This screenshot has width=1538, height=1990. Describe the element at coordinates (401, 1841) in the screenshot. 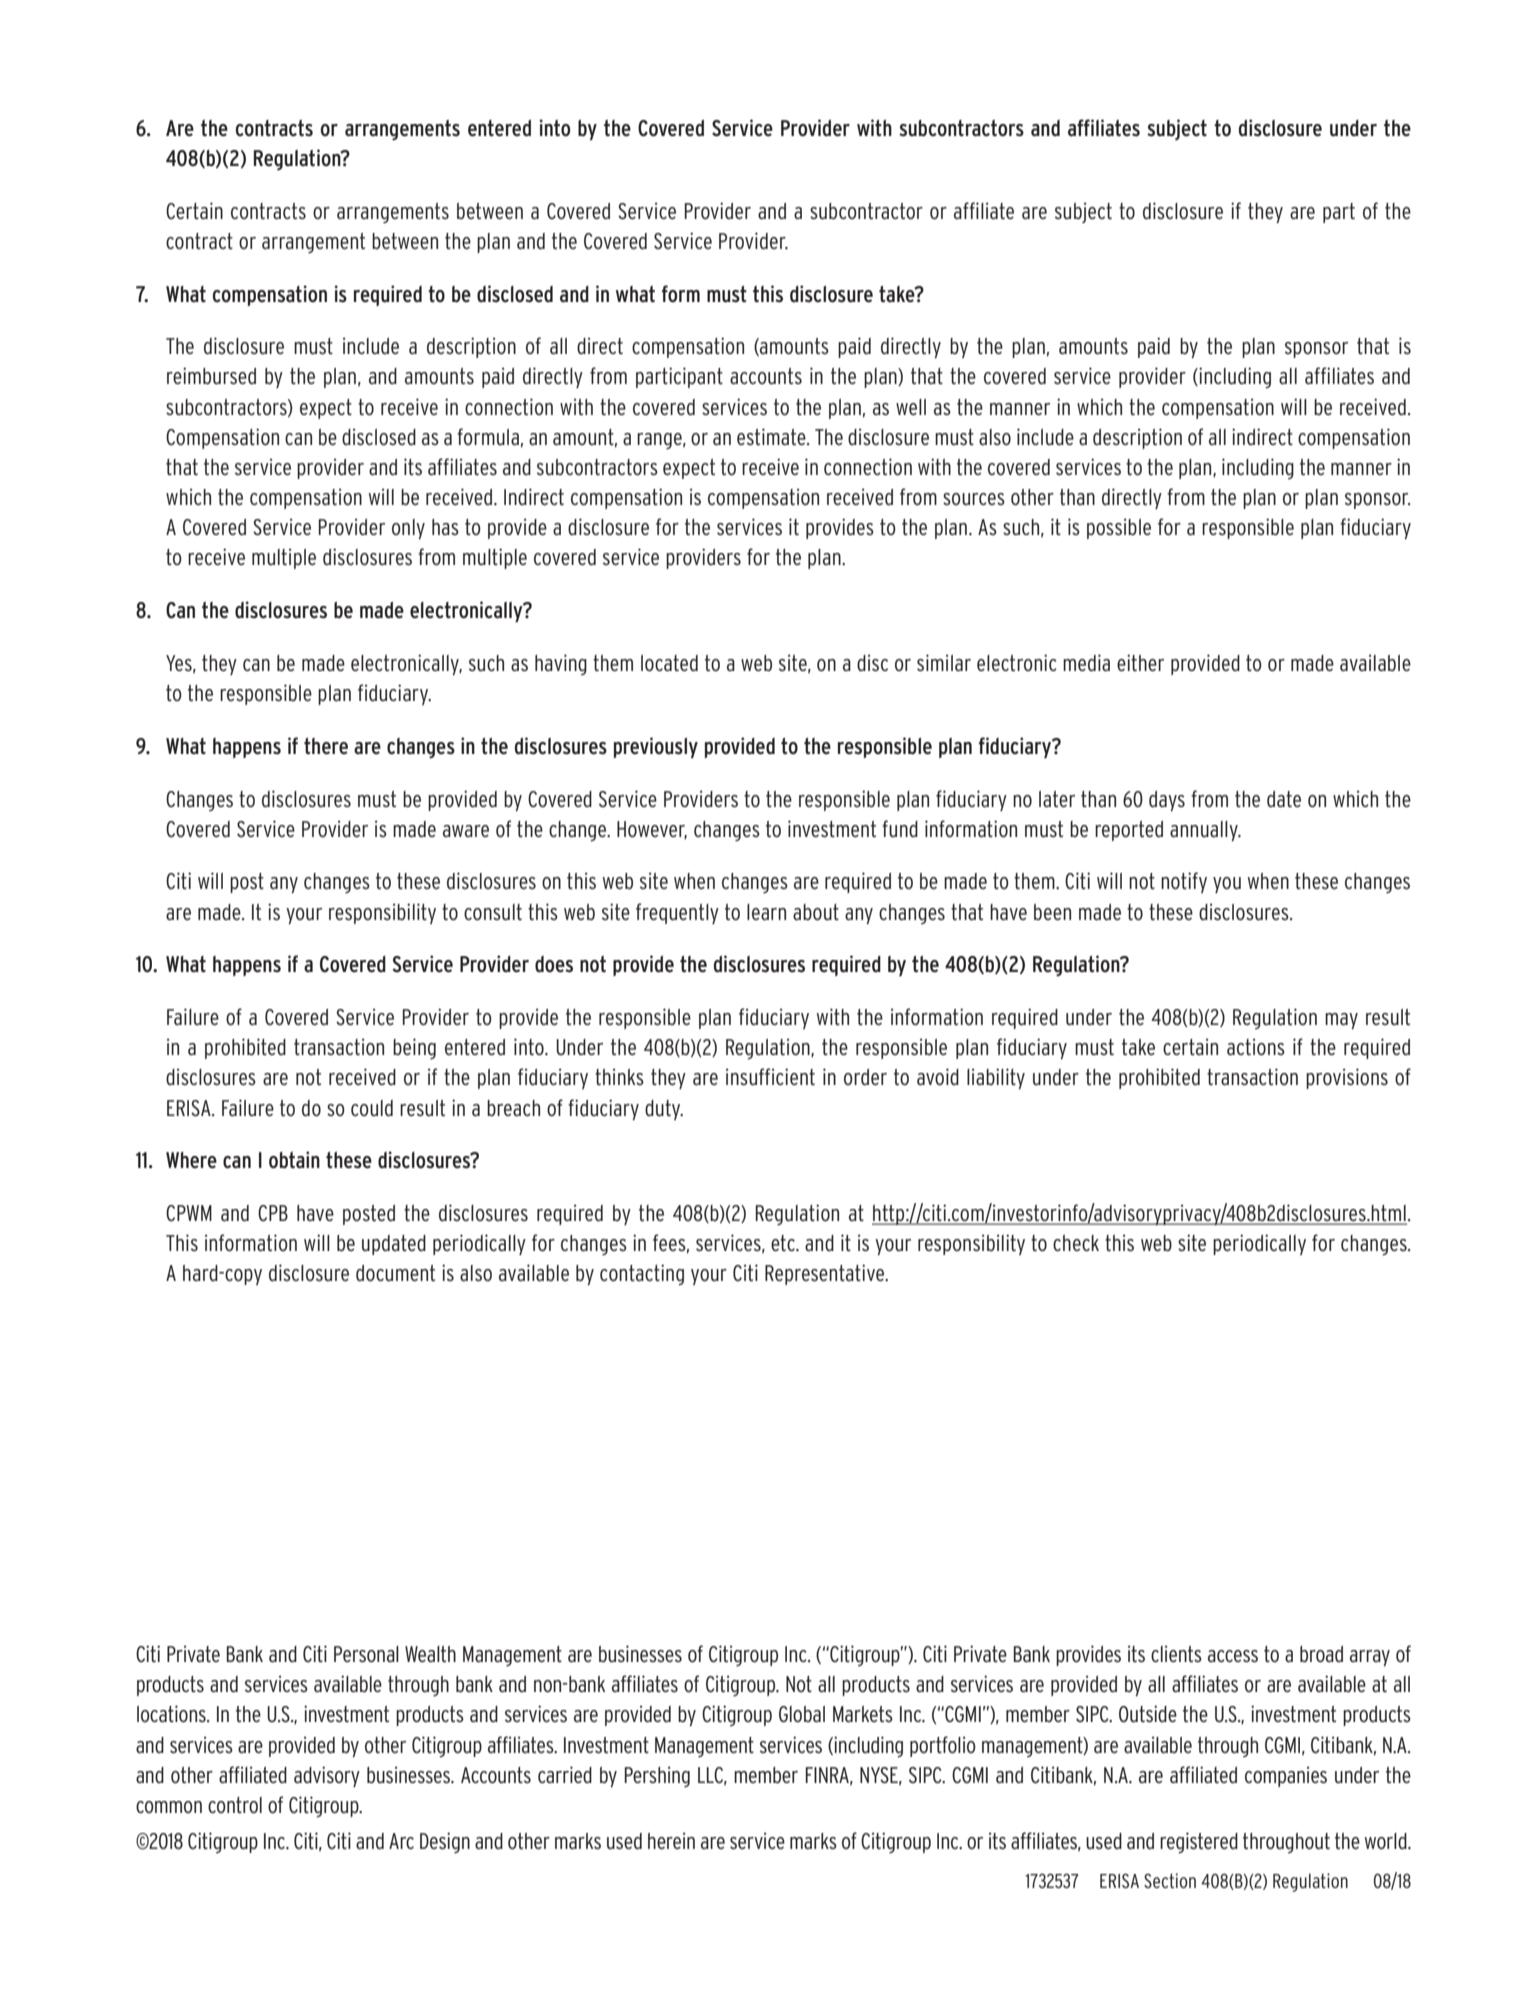

I see `Arc` at that location.
